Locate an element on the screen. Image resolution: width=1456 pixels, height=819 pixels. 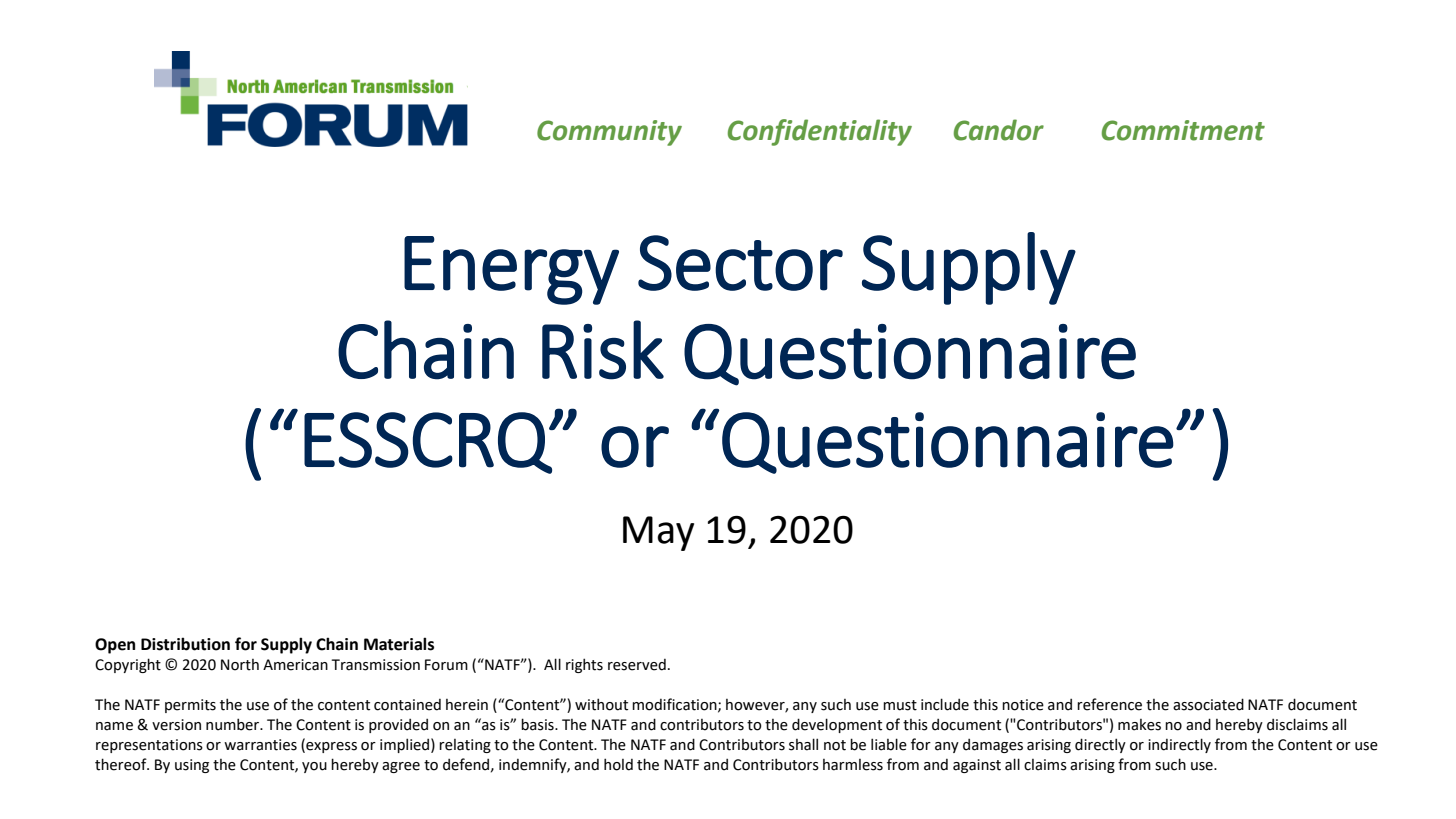
hold is located at coordinates (618, 764).
